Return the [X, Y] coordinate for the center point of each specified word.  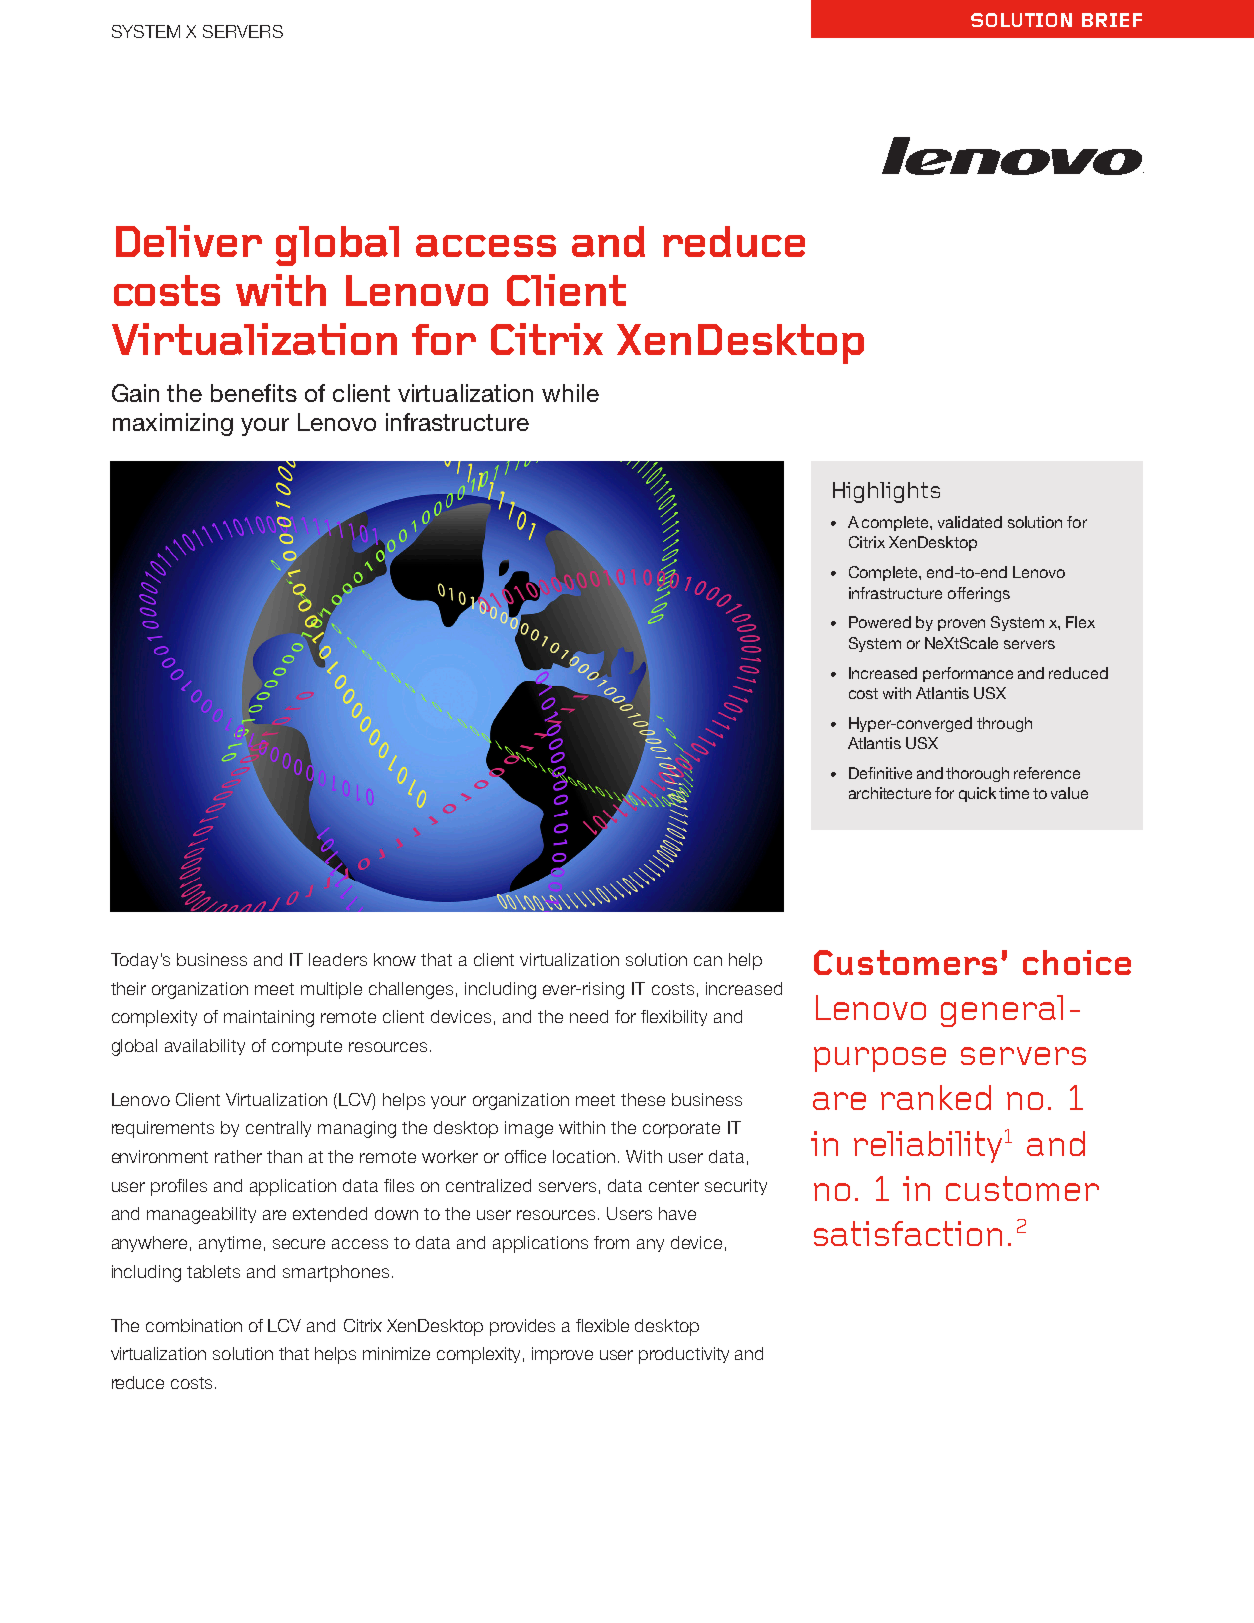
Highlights [886, 492]
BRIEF [1112, 20]
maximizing [173, 424]
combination [194, 1325]
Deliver [189, 241]
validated [970, 522]
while [570, 393]
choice [1077, 962]
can [708, 961]
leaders [338, 959]
